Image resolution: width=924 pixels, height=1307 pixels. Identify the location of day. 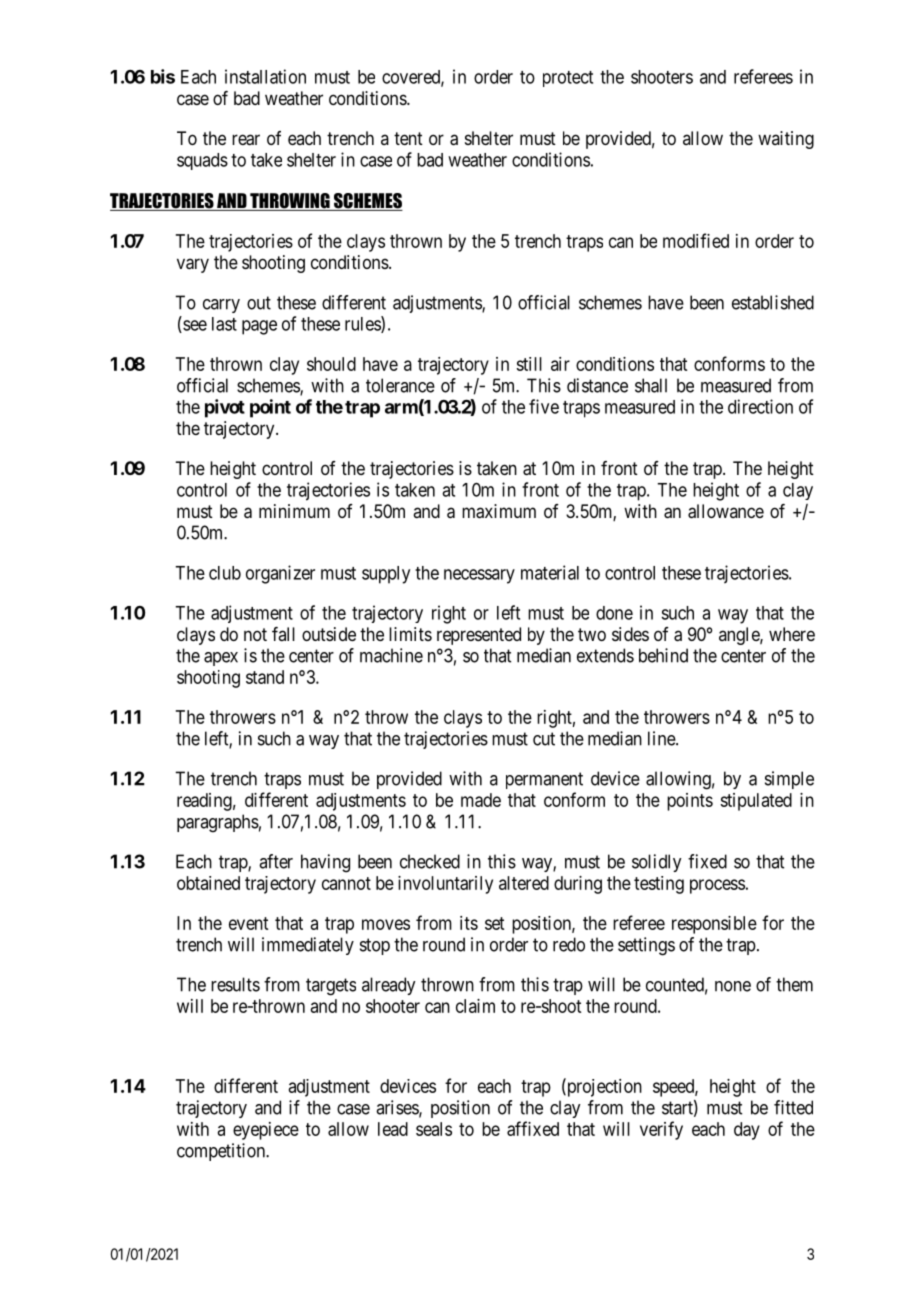
(747, 1131).
